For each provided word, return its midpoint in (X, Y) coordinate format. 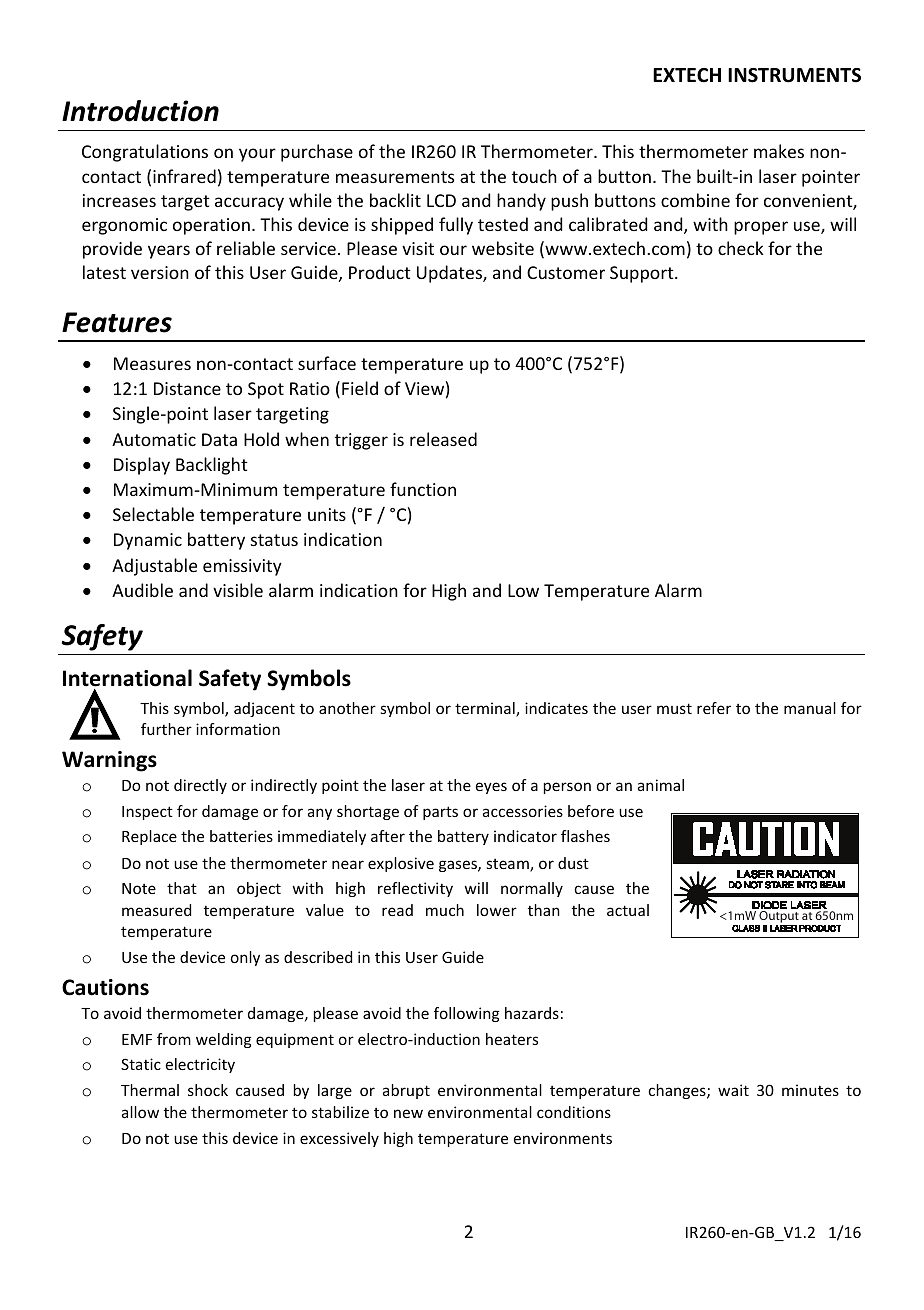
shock (208, 1090)
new (408, 1113)
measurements (395, 177)
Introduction (140, 111)
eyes (491, 788)
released (443, 439)
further (166, 729)
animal (661, 785)
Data (219, 439)
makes (779, 151)
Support (643, 274)
